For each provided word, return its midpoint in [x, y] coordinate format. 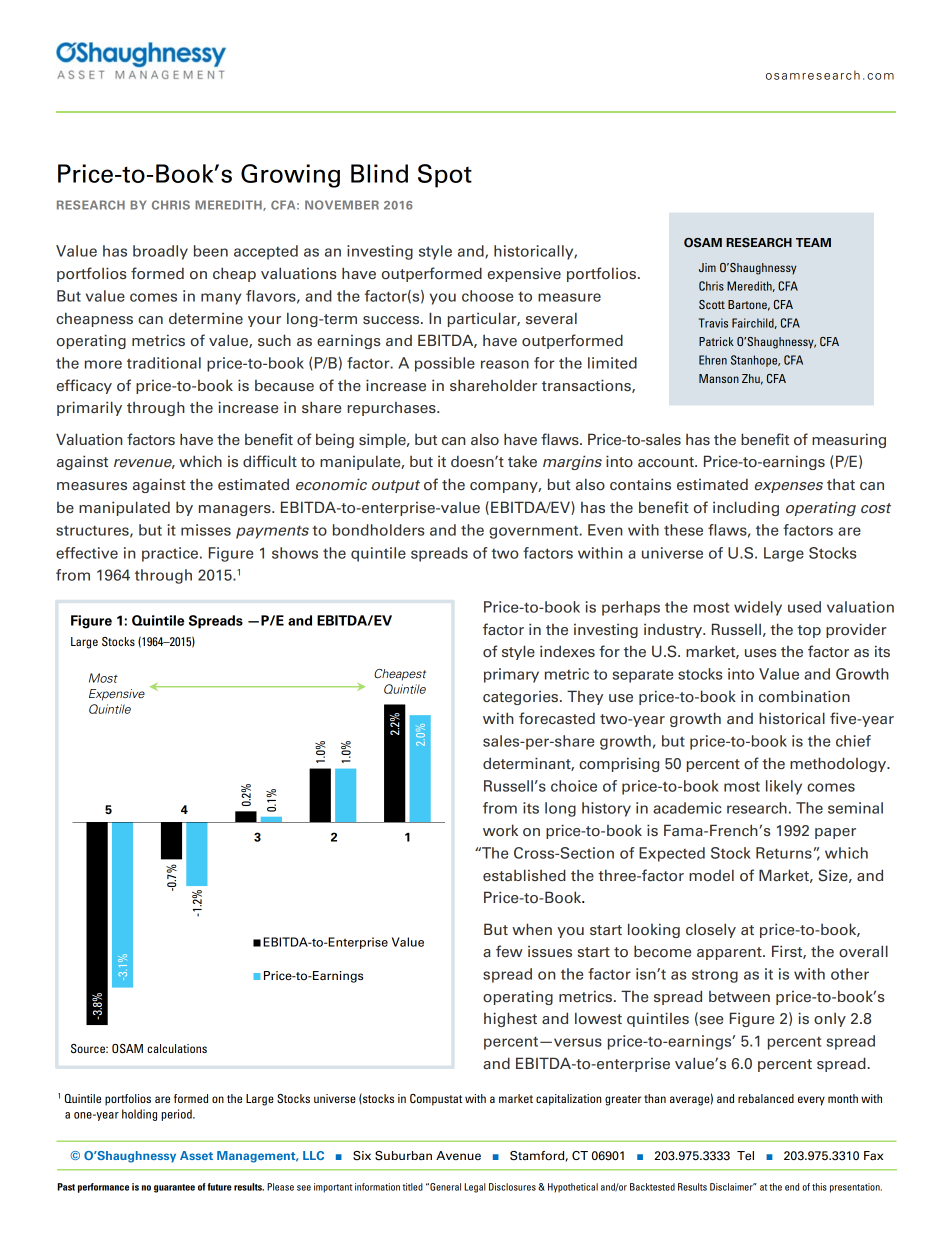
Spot [445, 176]
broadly [160, 252]
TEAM [813, 242]
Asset [196, 1155]
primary [511, 675]
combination [804, 696]
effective [87, 553]
